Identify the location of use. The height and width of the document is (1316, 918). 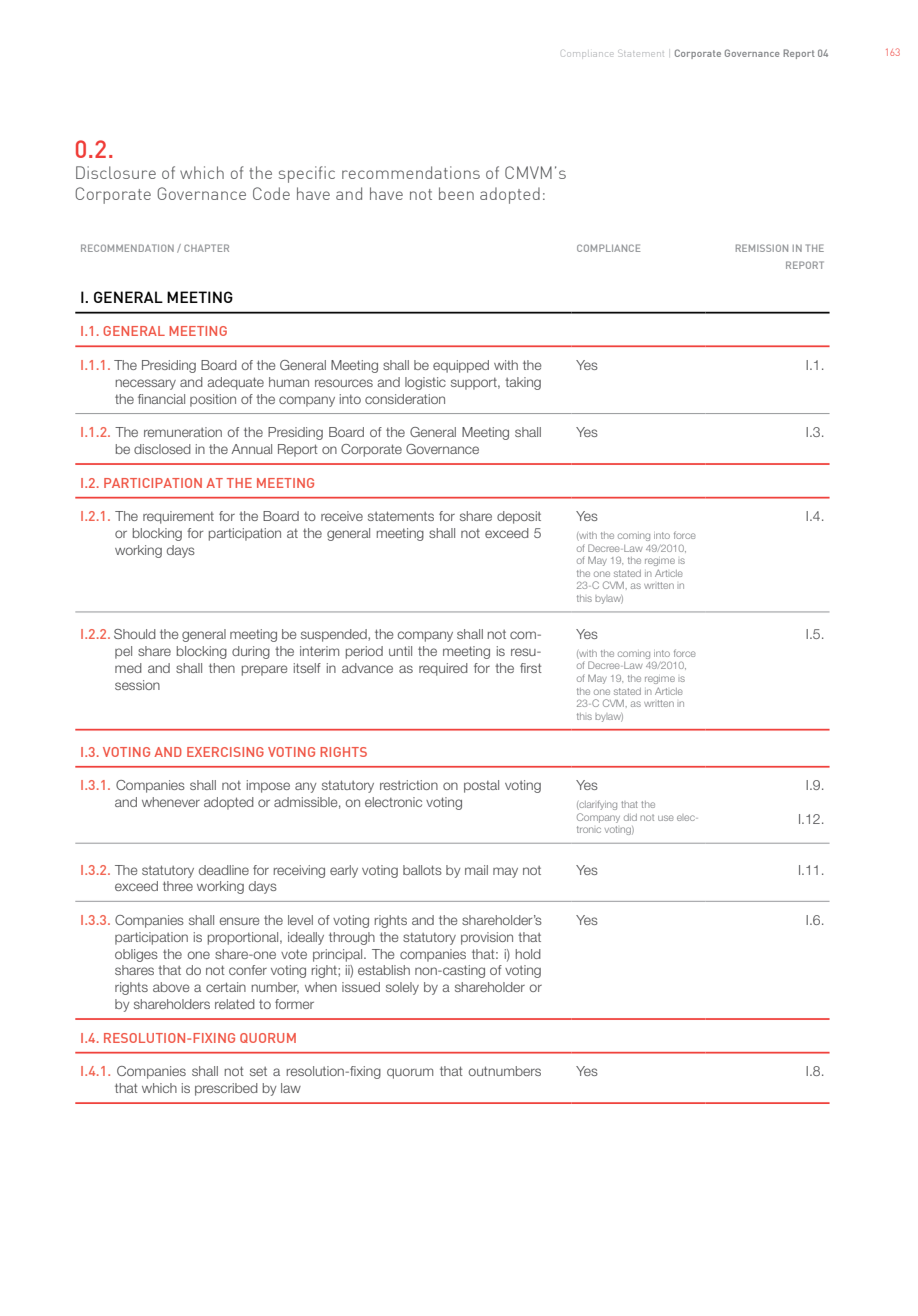
(666, 818).
